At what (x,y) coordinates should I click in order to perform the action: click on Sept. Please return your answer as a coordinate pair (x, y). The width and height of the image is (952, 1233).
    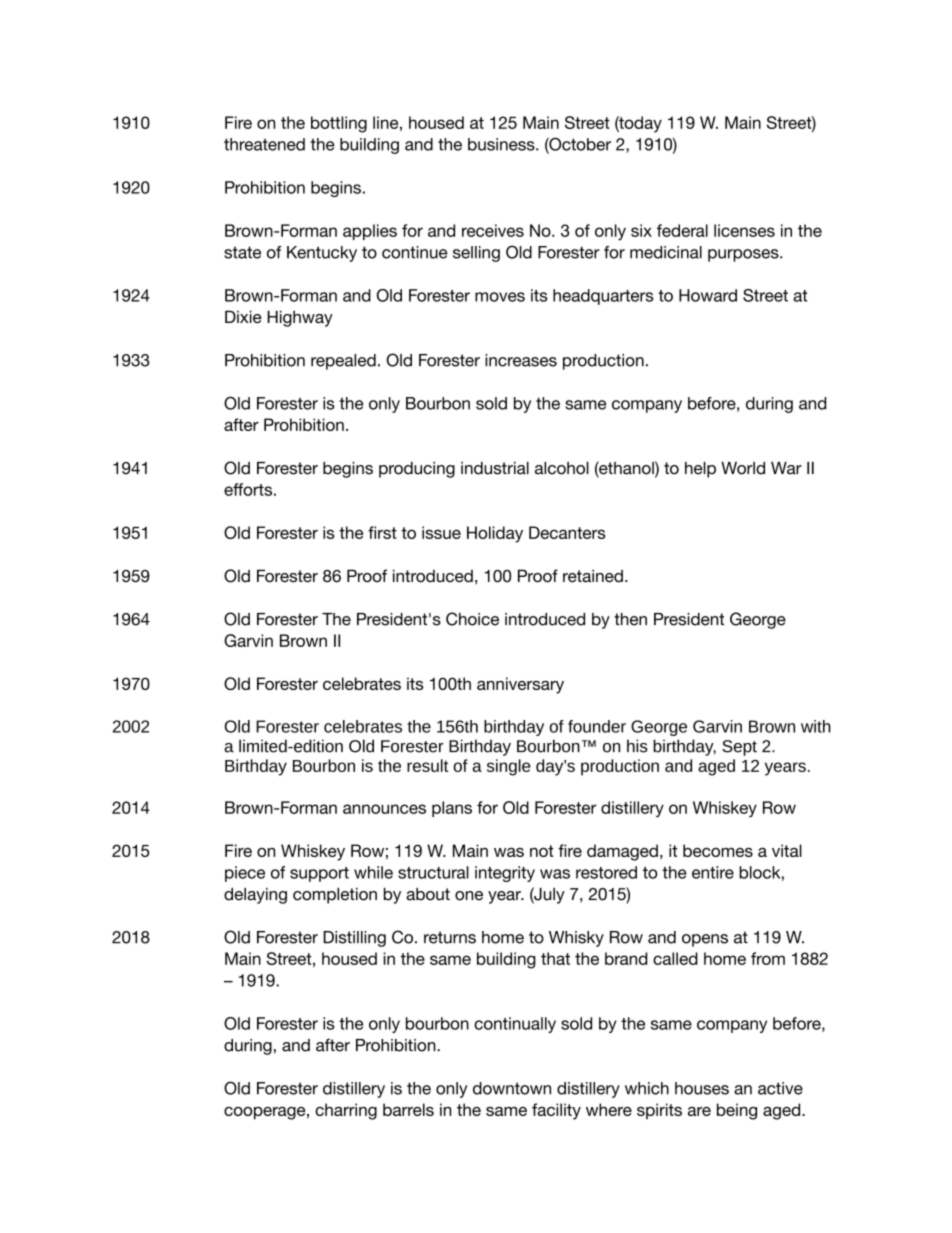
    Looking at the image, I should click on (739, 748).
